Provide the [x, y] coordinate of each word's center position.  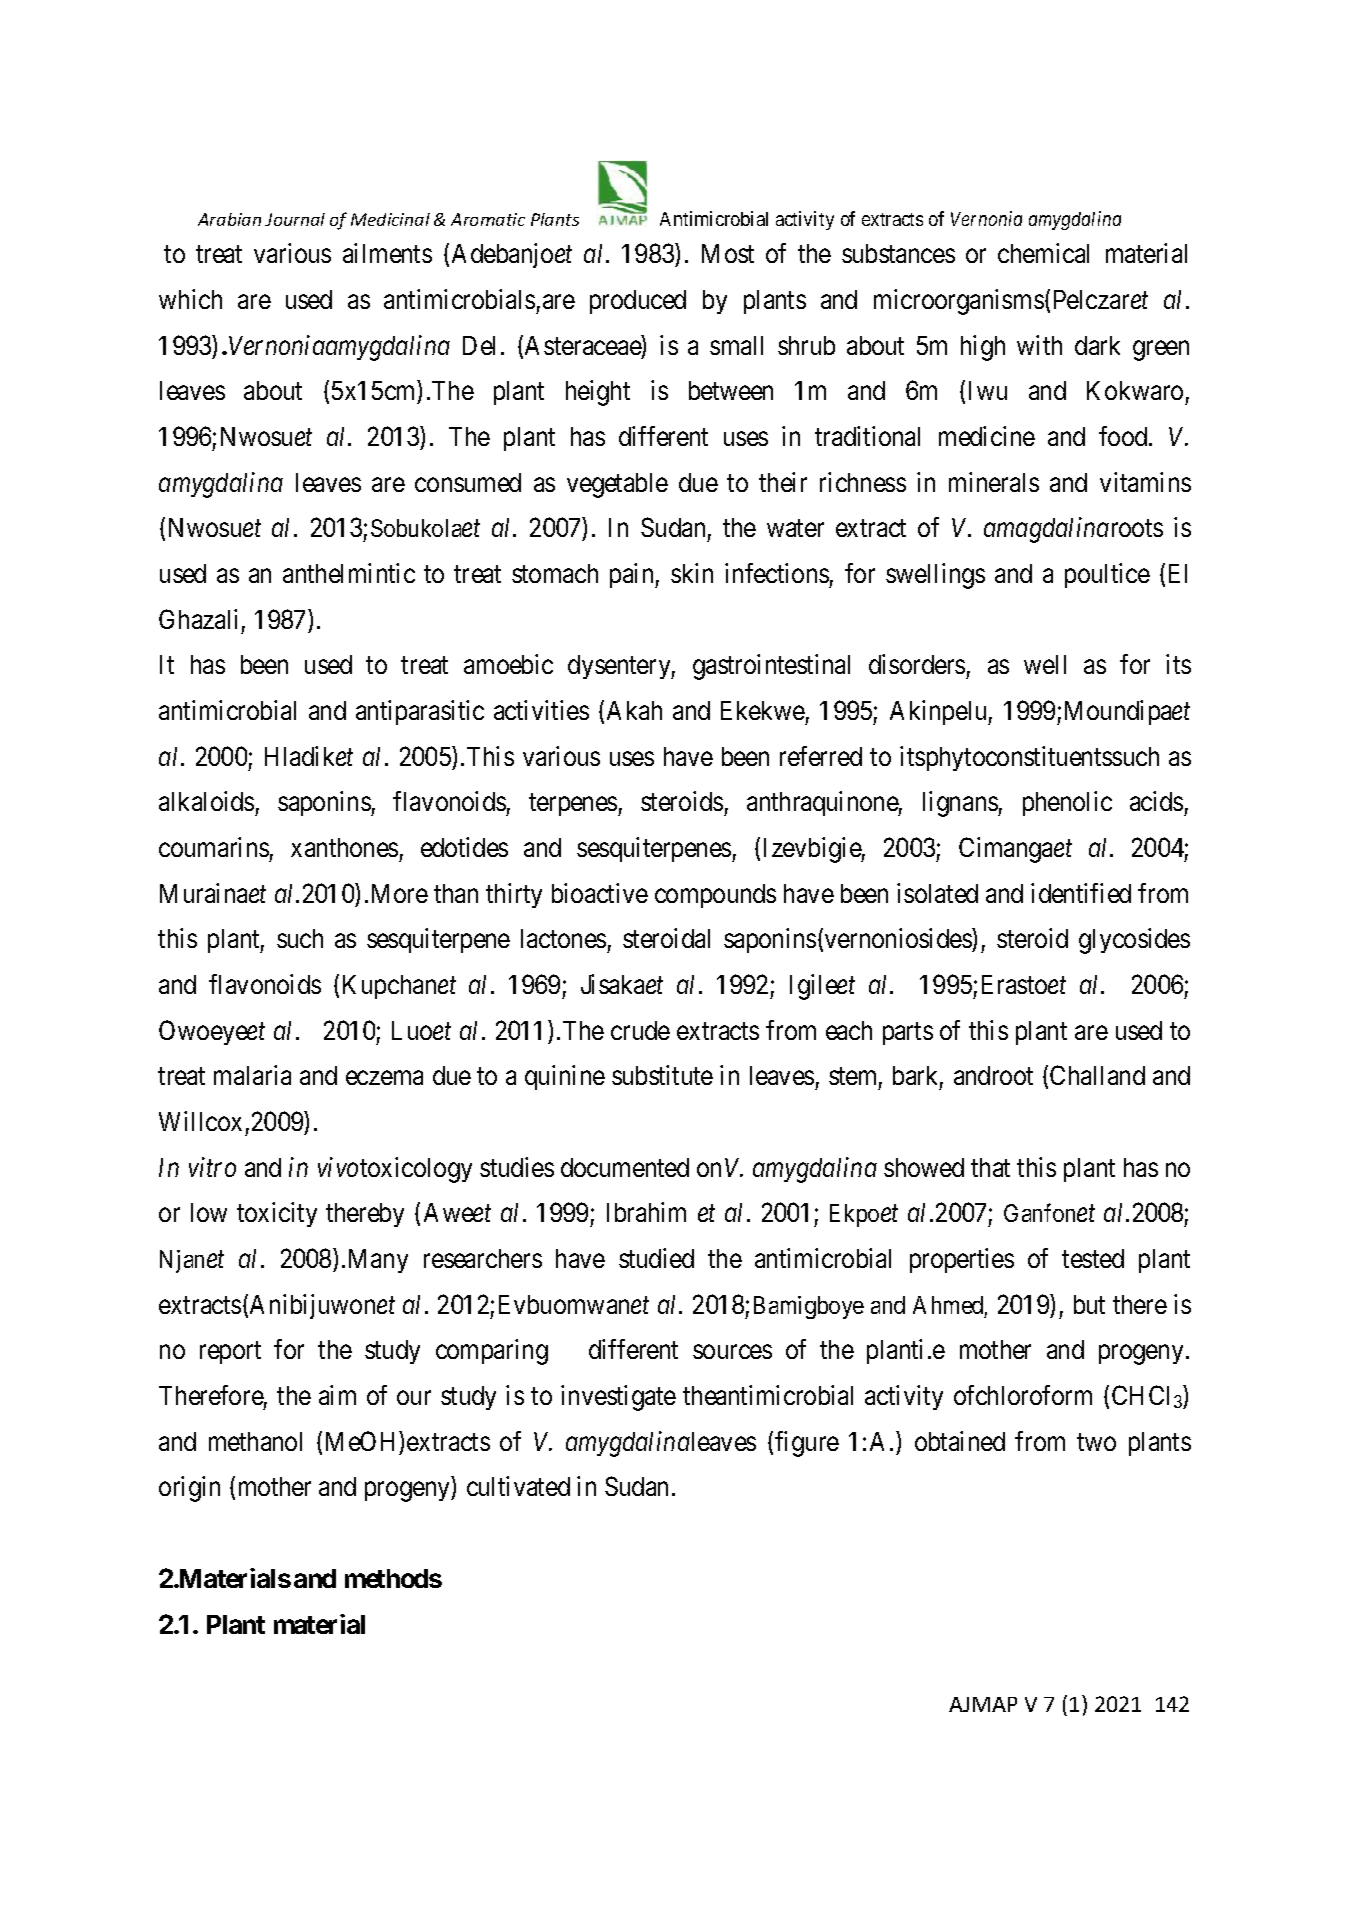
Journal [295, 219]
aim [337, 1395]
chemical [1043, 253]
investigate [618, 1398]
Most [728, 253]
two [1096, 1442]
